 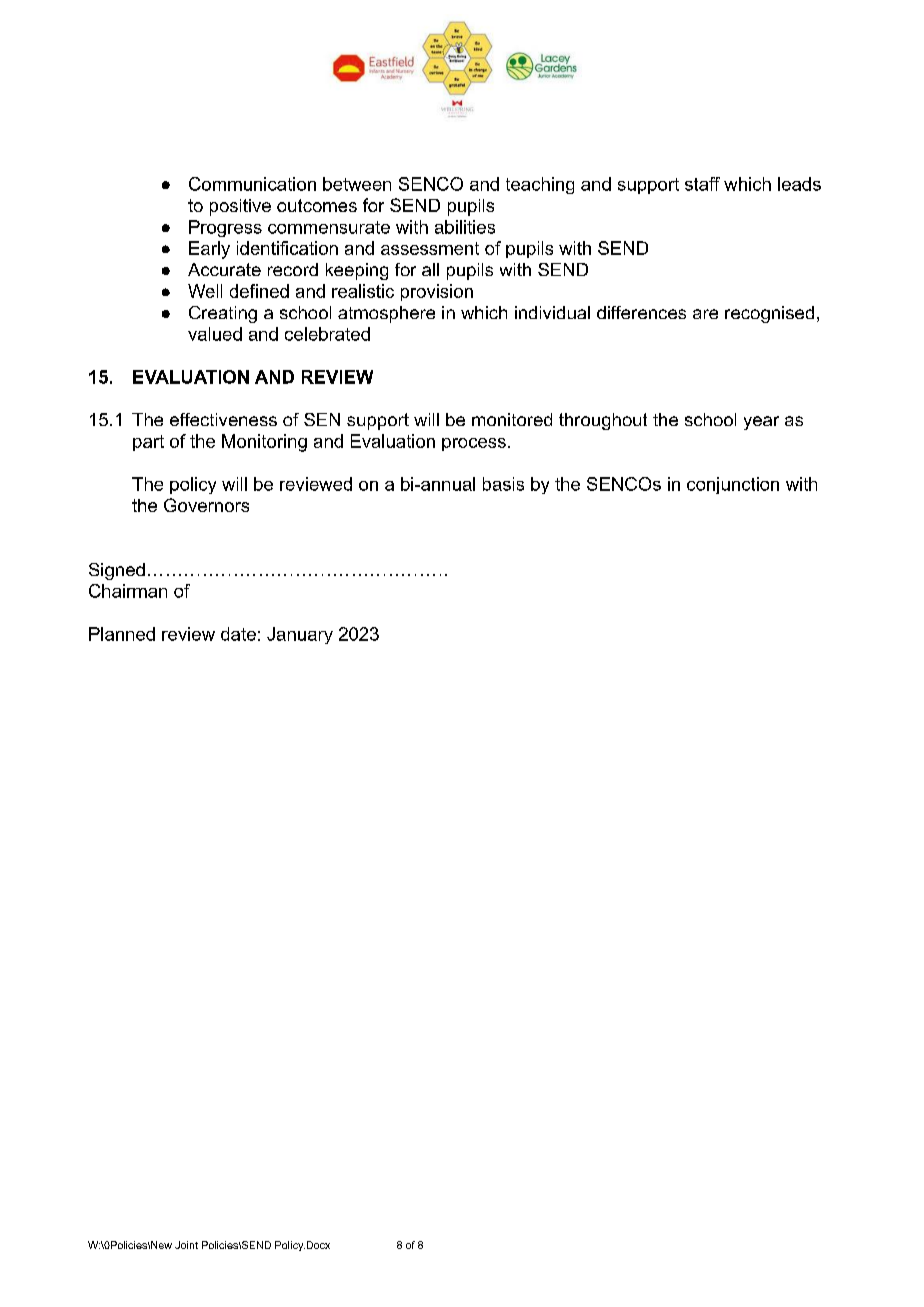 I want to click on conjunction, so click(x=733, y=485).
